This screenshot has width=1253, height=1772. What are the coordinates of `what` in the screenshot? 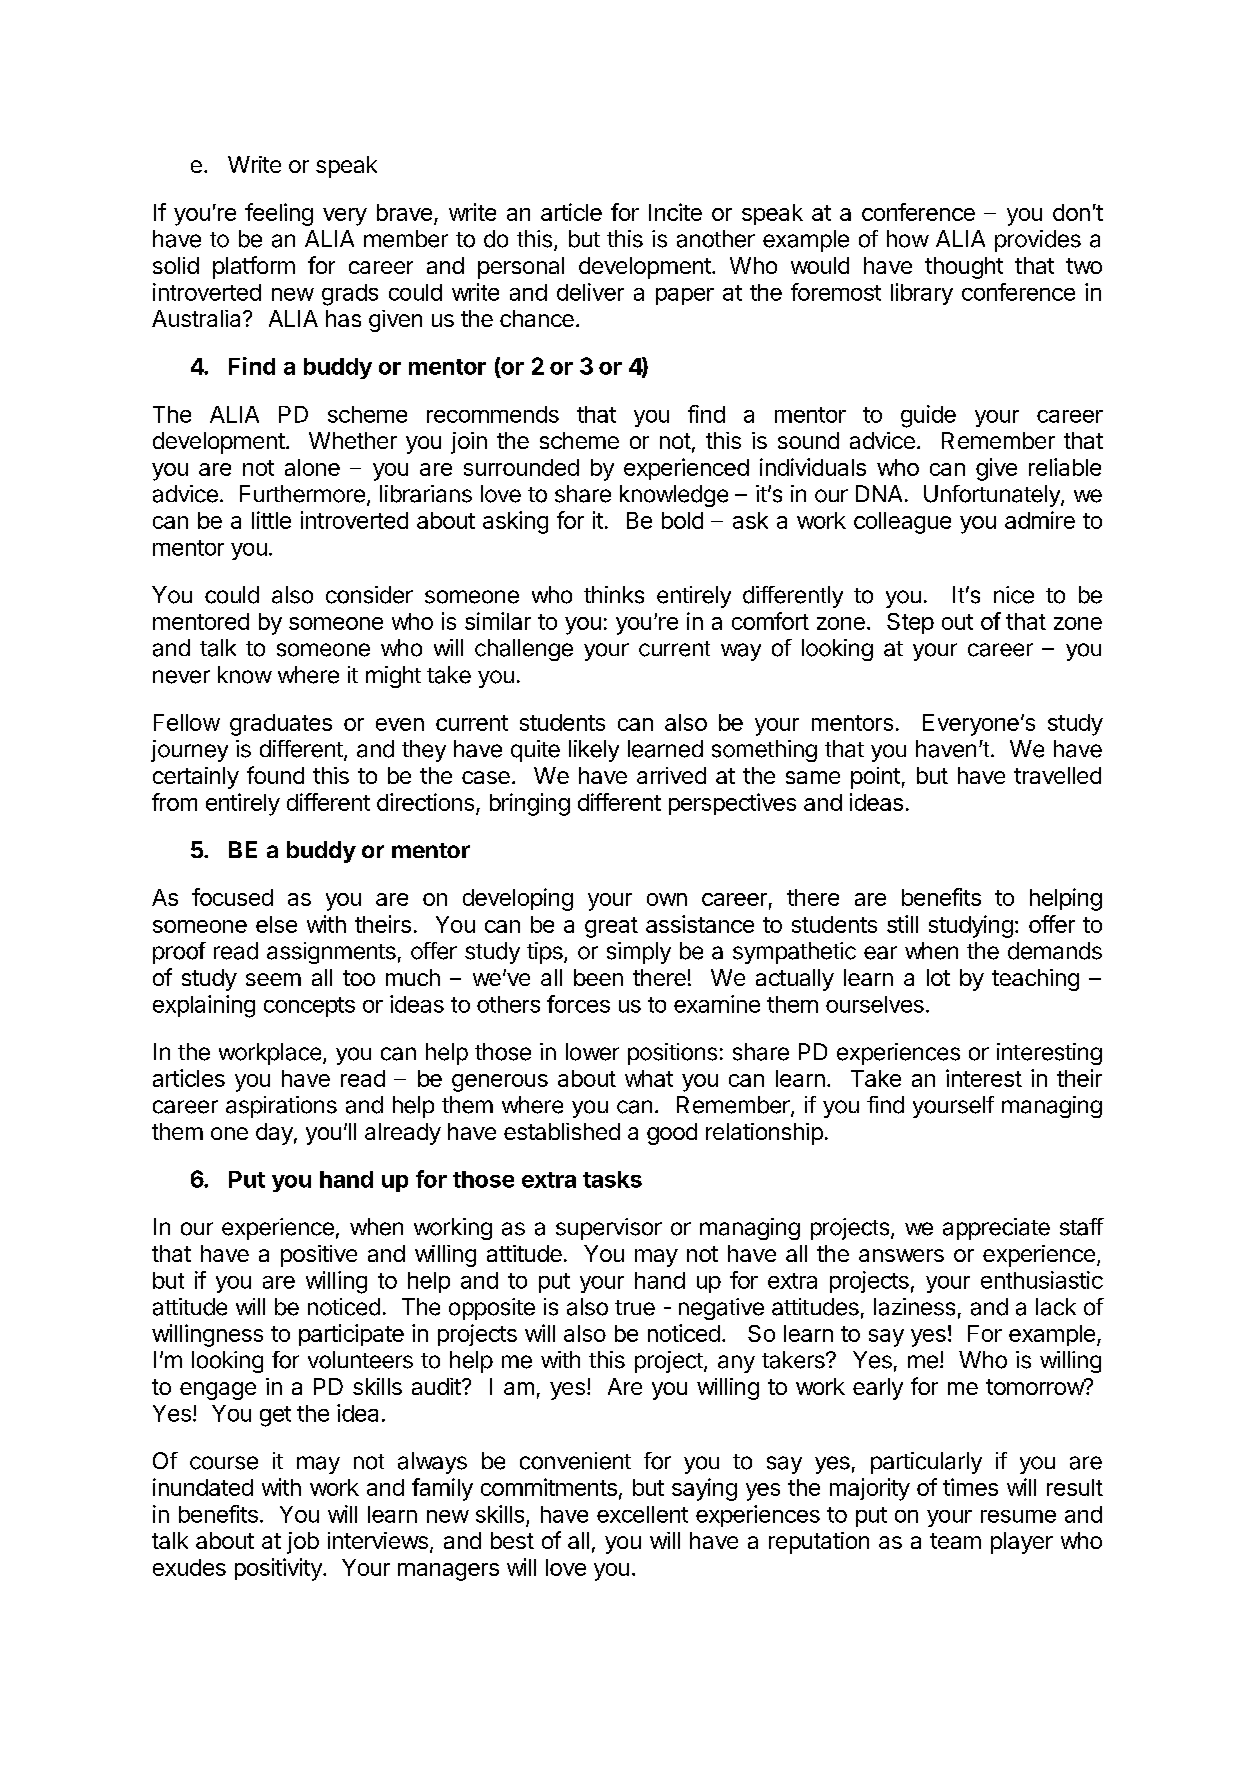 It's located at (649, 1078).
